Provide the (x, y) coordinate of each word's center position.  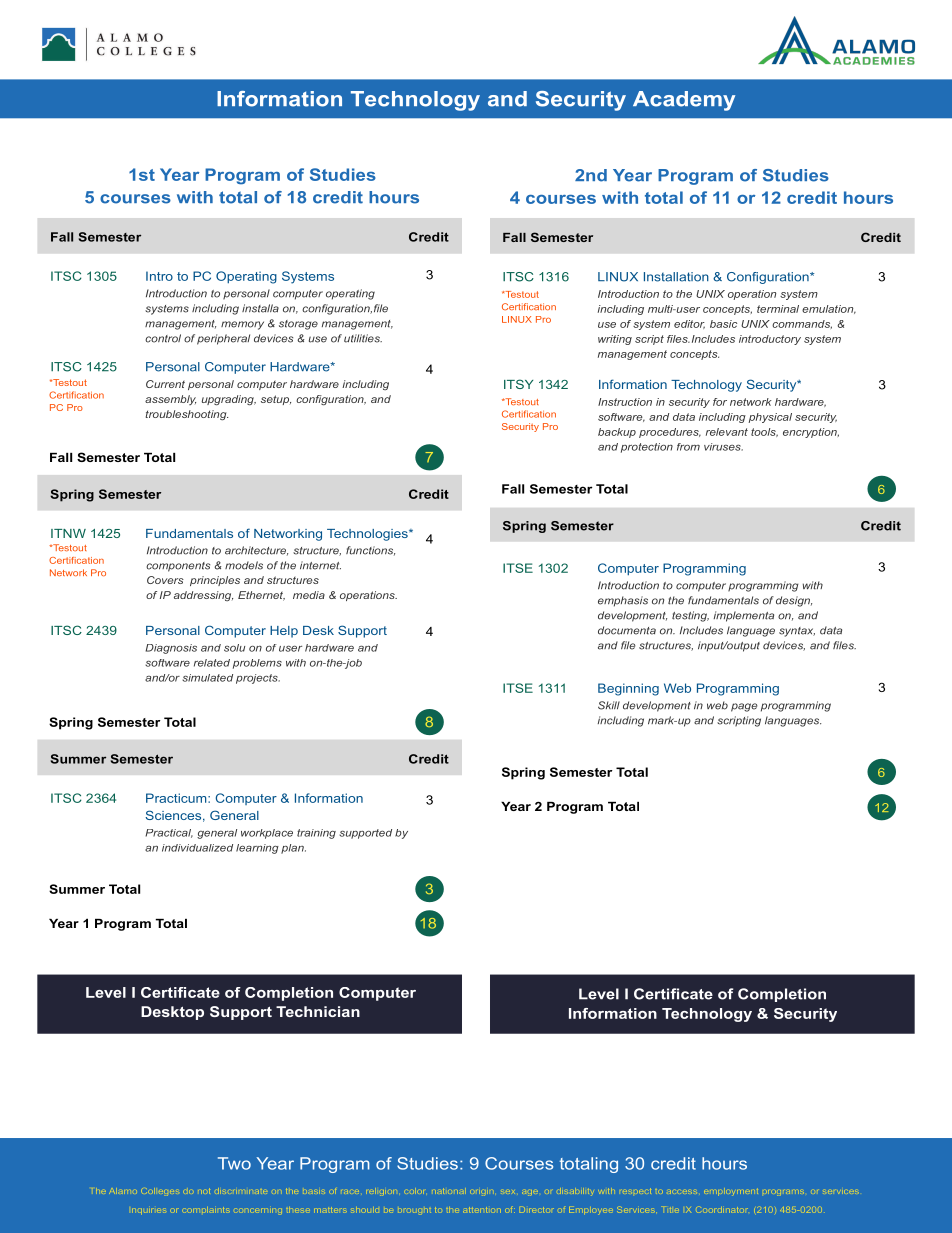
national (449, 1191)
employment (731, 1192)
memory (242, 325)
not (204, 1191)
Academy (684, 101)
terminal (778, 309)
